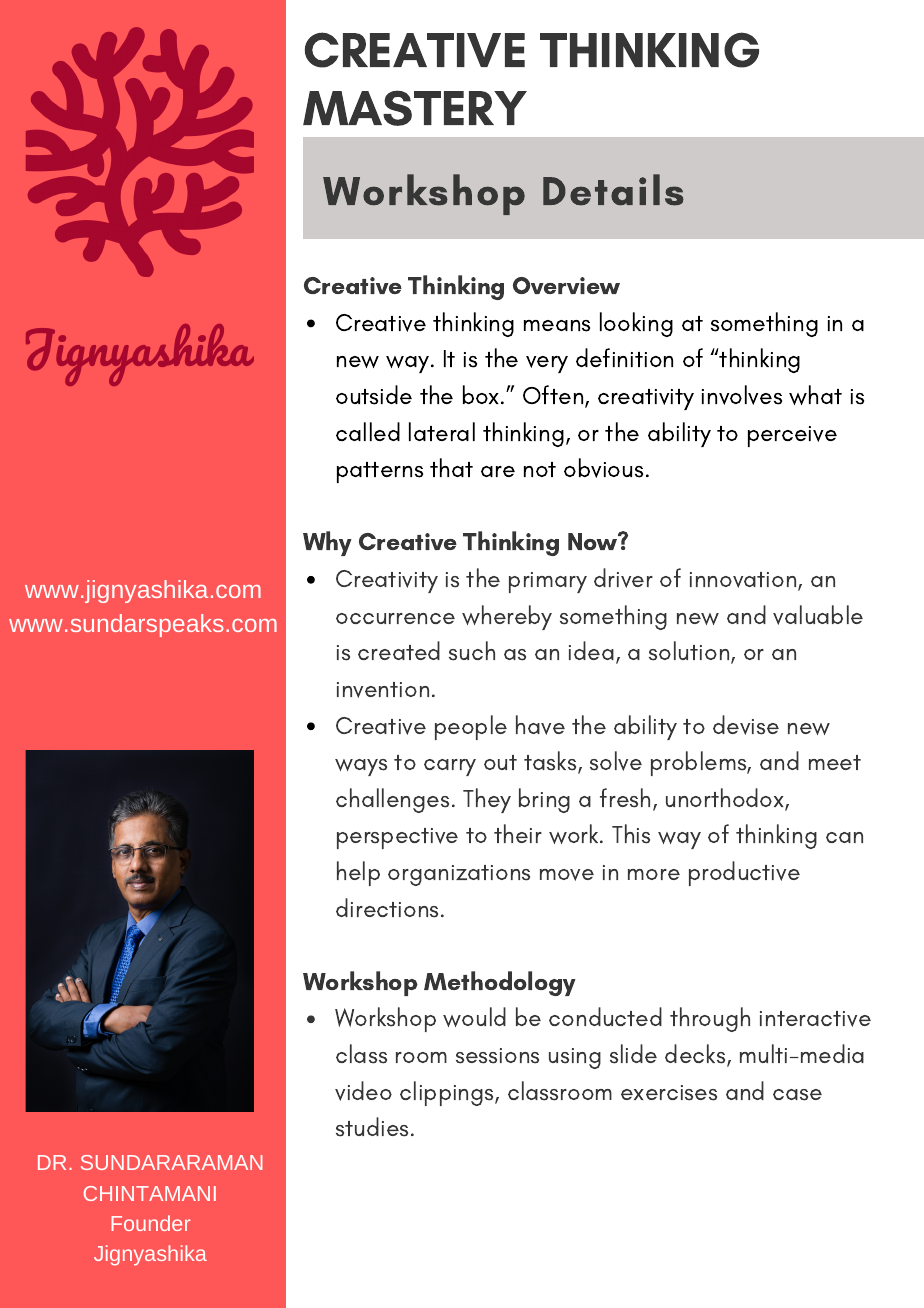 Image resolution: width=924 pixels, height=1308 pixels. I want to click on invention, so click(383, 690).
